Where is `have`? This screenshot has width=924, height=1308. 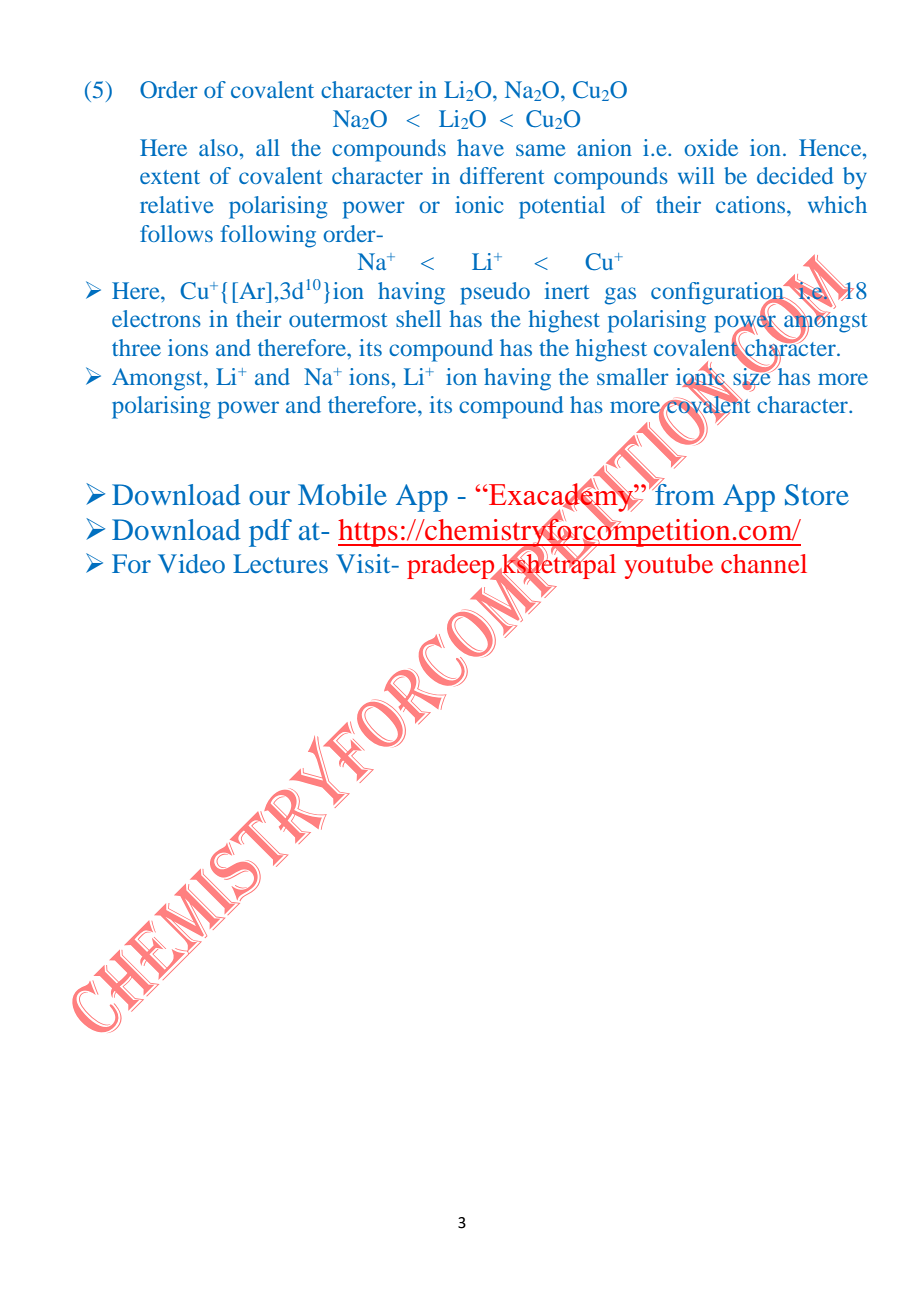 have is located at coordinates (480, 147).
